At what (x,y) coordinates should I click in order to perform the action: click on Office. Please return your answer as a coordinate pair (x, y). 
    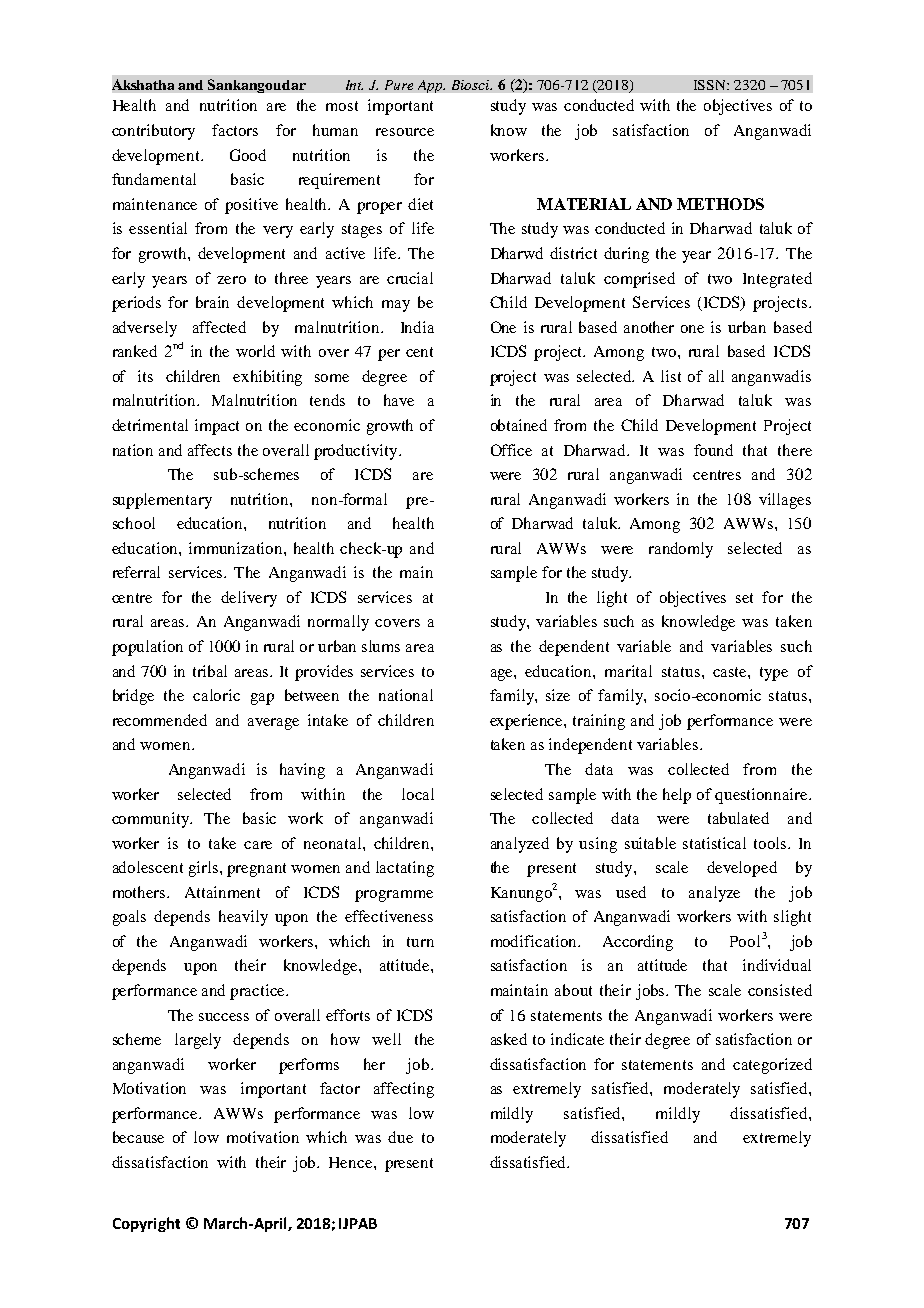
    Looking at the image, I should click on (511, 450).
